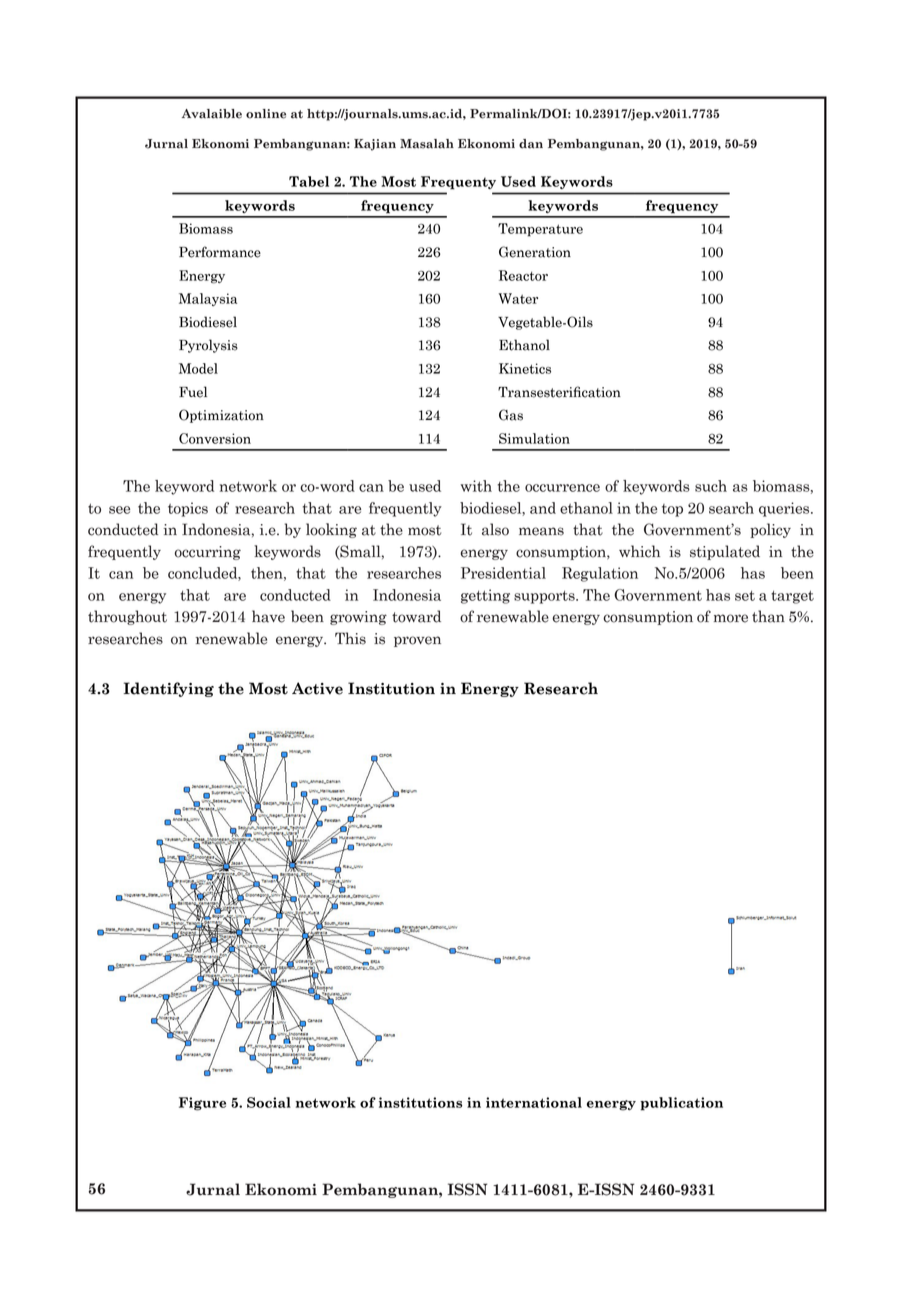  What do you see at coordinates (215, 438) in the screenshot?
I see `Conversion` at bounding box center [215, 438].
